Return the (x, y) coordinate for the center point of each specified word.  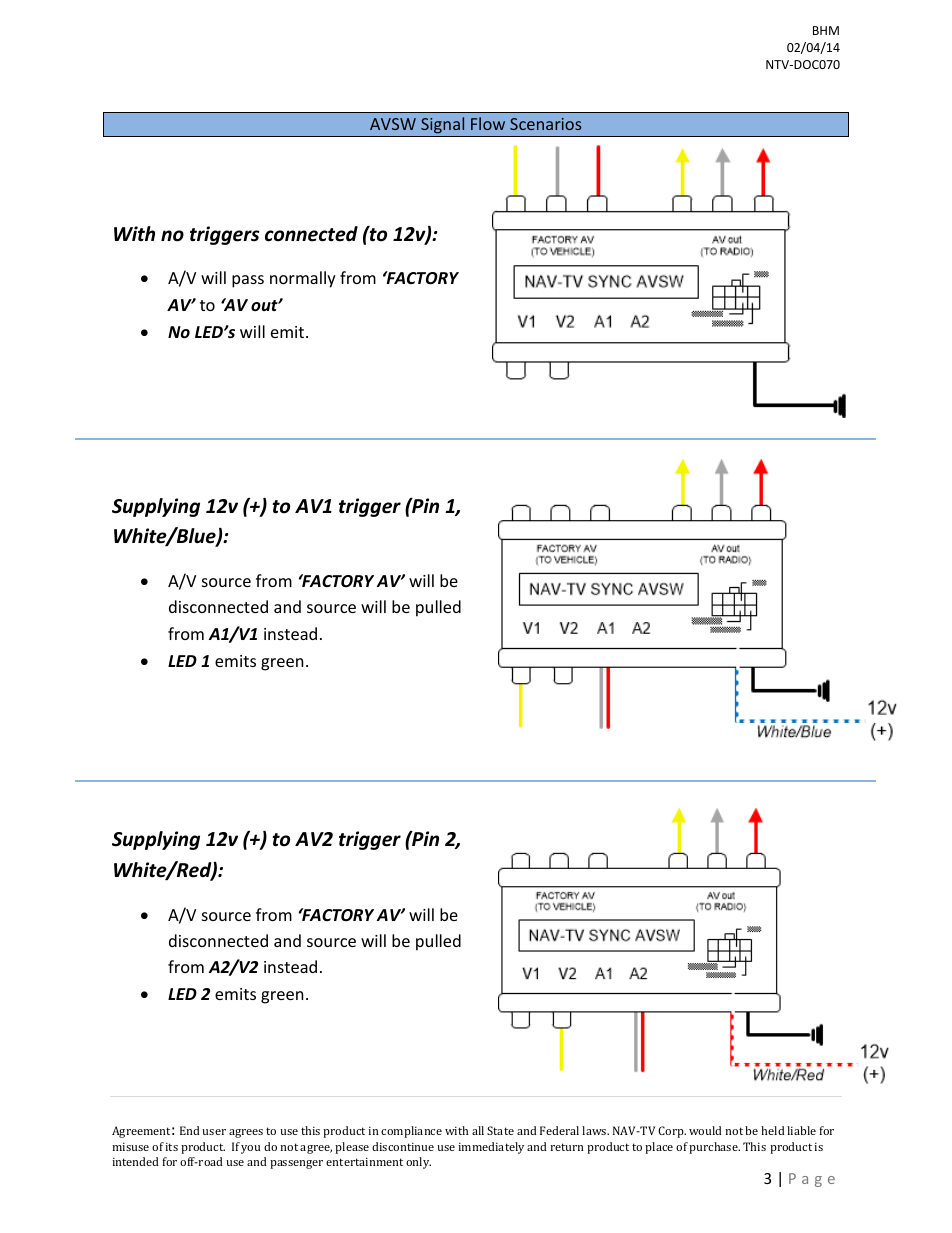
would (705, 1130)
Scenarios (545, 124)
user (214, 1132)
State (500, 1130)
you (250, 1149)
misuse (130, 1146)
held (773, 1130)
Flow (488, 123)
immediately (491, 1148)
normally (303, 279)
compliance (411, 1132)
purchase (714, 1148)
